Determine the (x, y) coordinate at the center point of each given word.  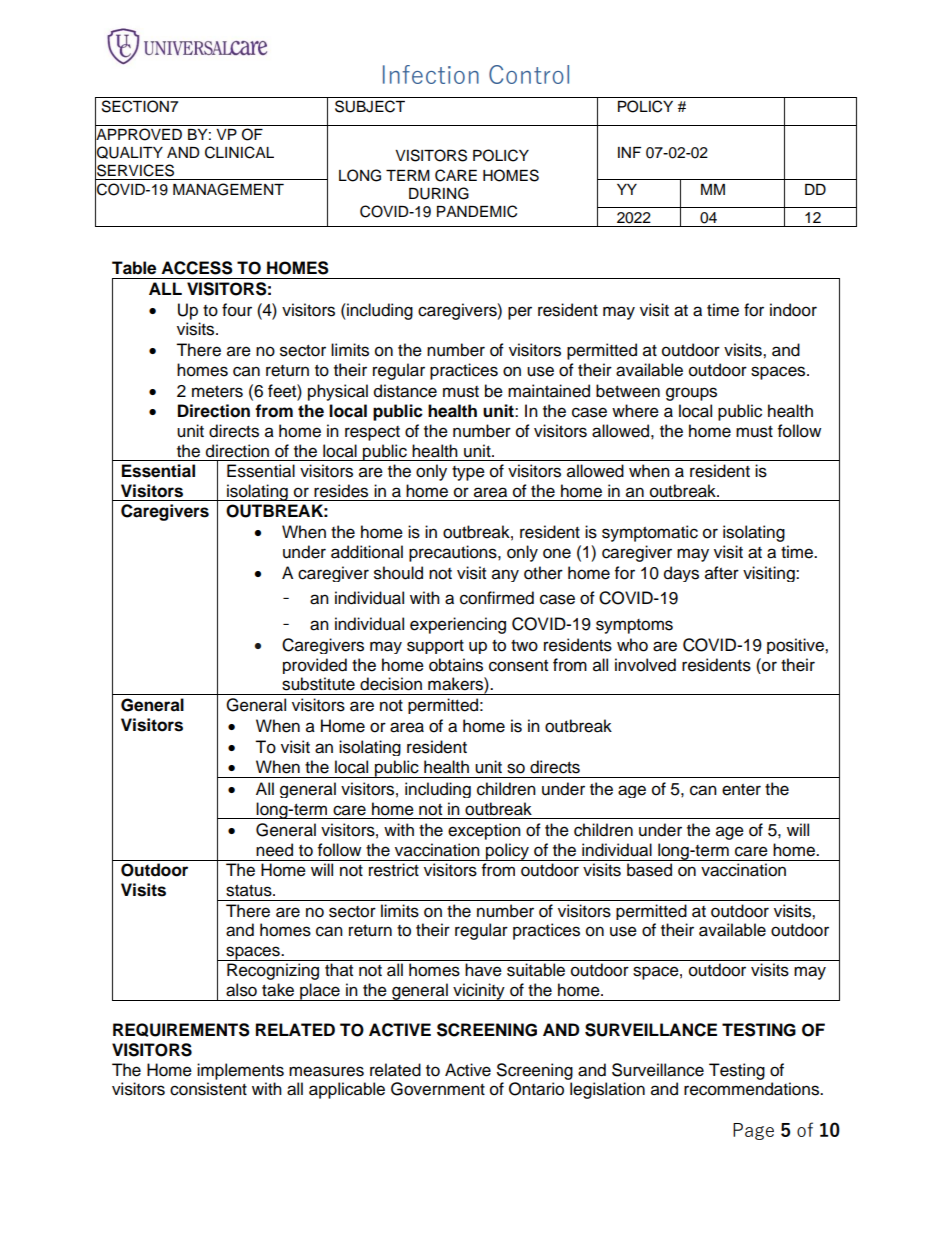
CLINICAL (239, 152)
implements (240, 1071)
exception (484, 831)
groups (691, 394)
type (468, 473)
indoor (793, 310)
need (274, 850)
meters (217, 392)
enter (741, 790)
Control (529, 74)
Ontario (536, 1089)
